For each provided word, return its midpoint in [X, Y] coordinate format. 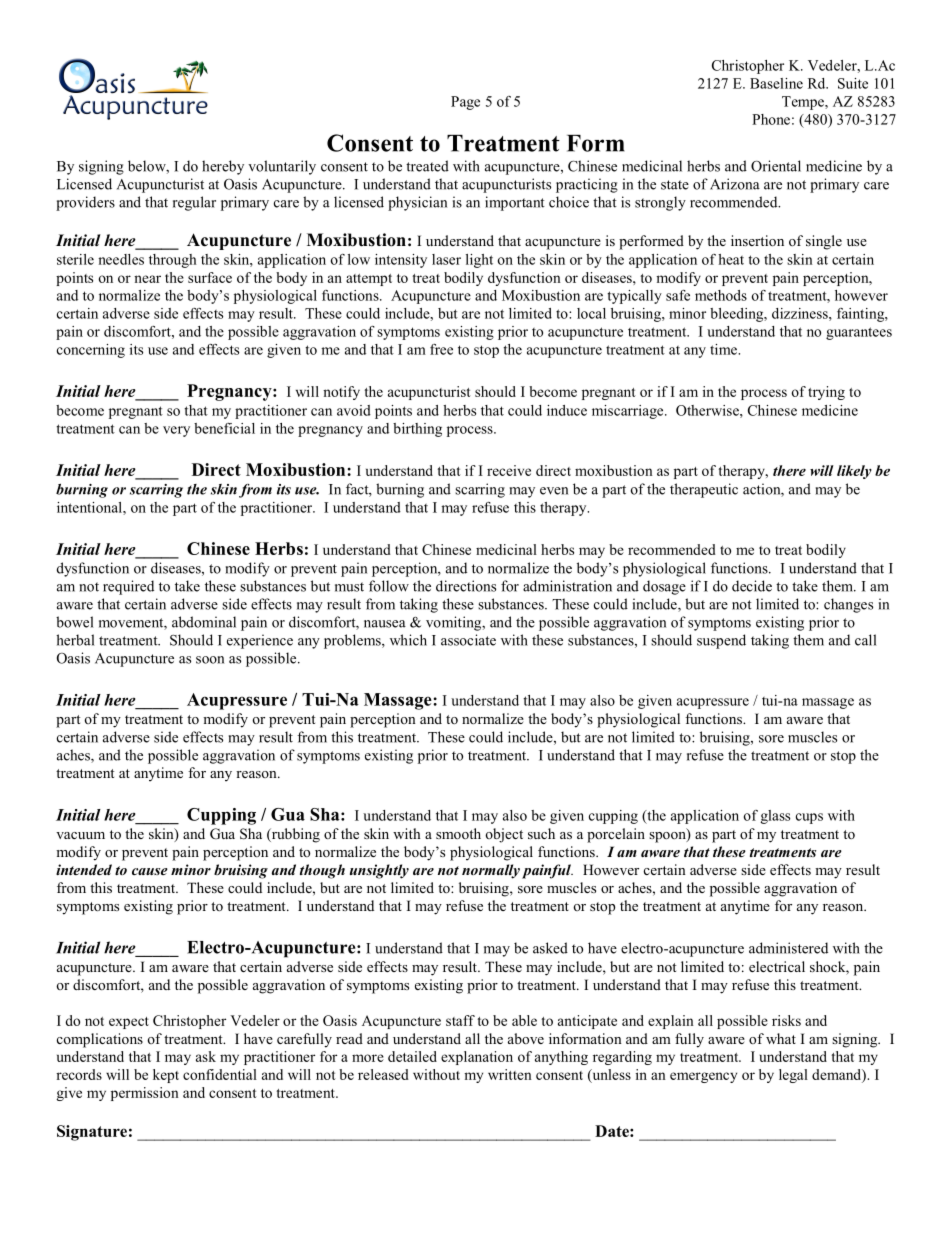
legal [793, 1076]
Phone [771, 119]
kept [166, 1076]
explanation [477, 1058]
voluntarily [282, 167]
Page [465, 103]
